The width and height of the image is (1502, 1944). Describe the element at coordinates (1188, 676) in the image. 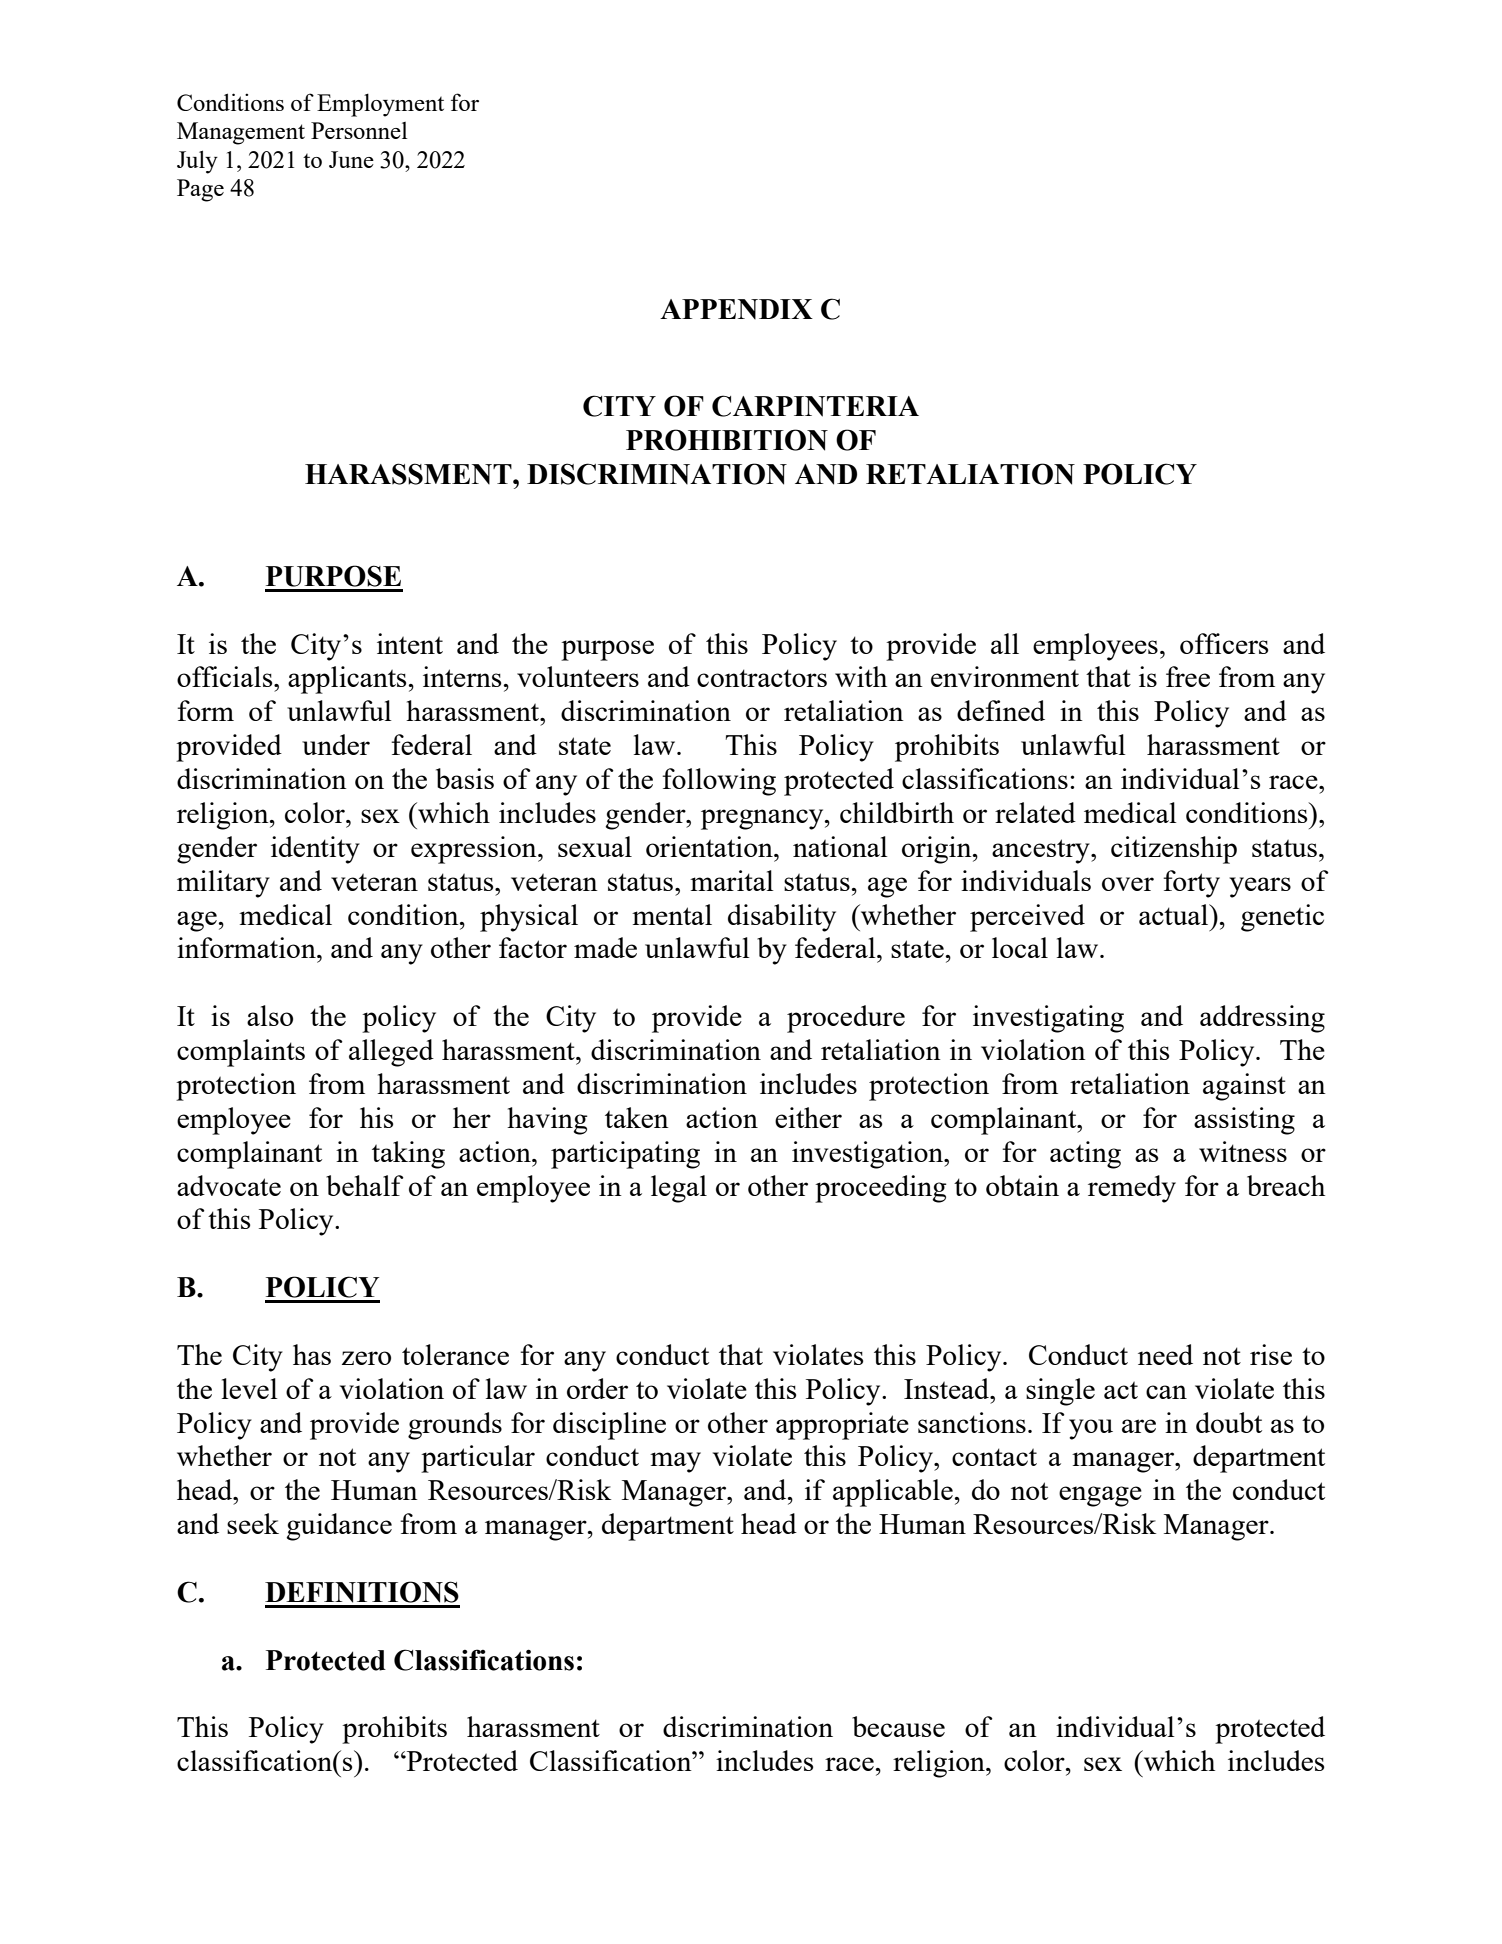

I see `free` at that location.
